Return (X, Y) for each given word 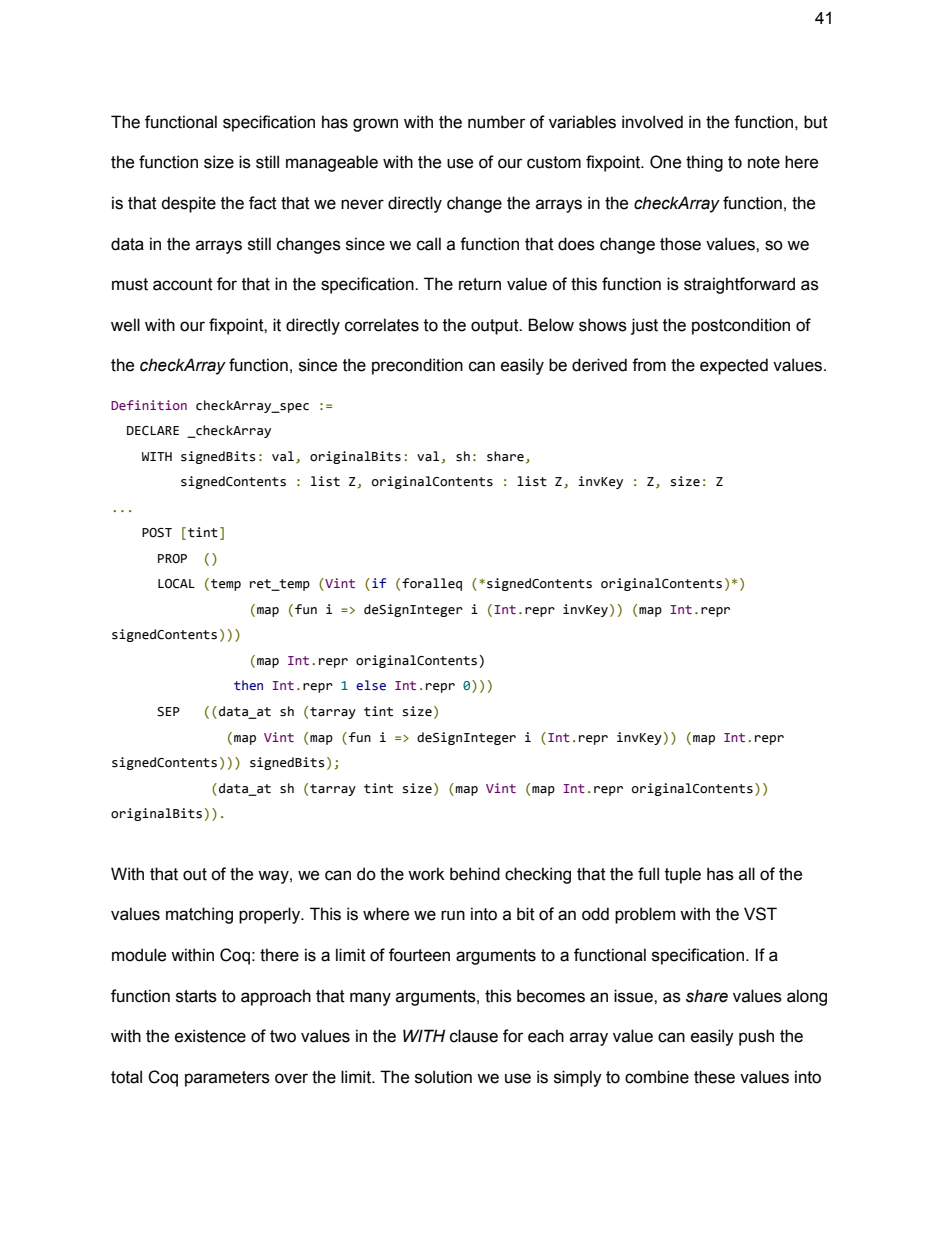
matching (199, 915)
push (756, 1037)
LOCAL (176, 584)
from (649, 365)
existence (210, 1036)
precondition (417, 366)
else (371, 685)
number (497, 122)
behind (475, 874)
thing (704, 163)
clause (474, 1036)
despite (188, 204)
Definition (149, 405)
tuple (683, 875)
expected (734, 366)
